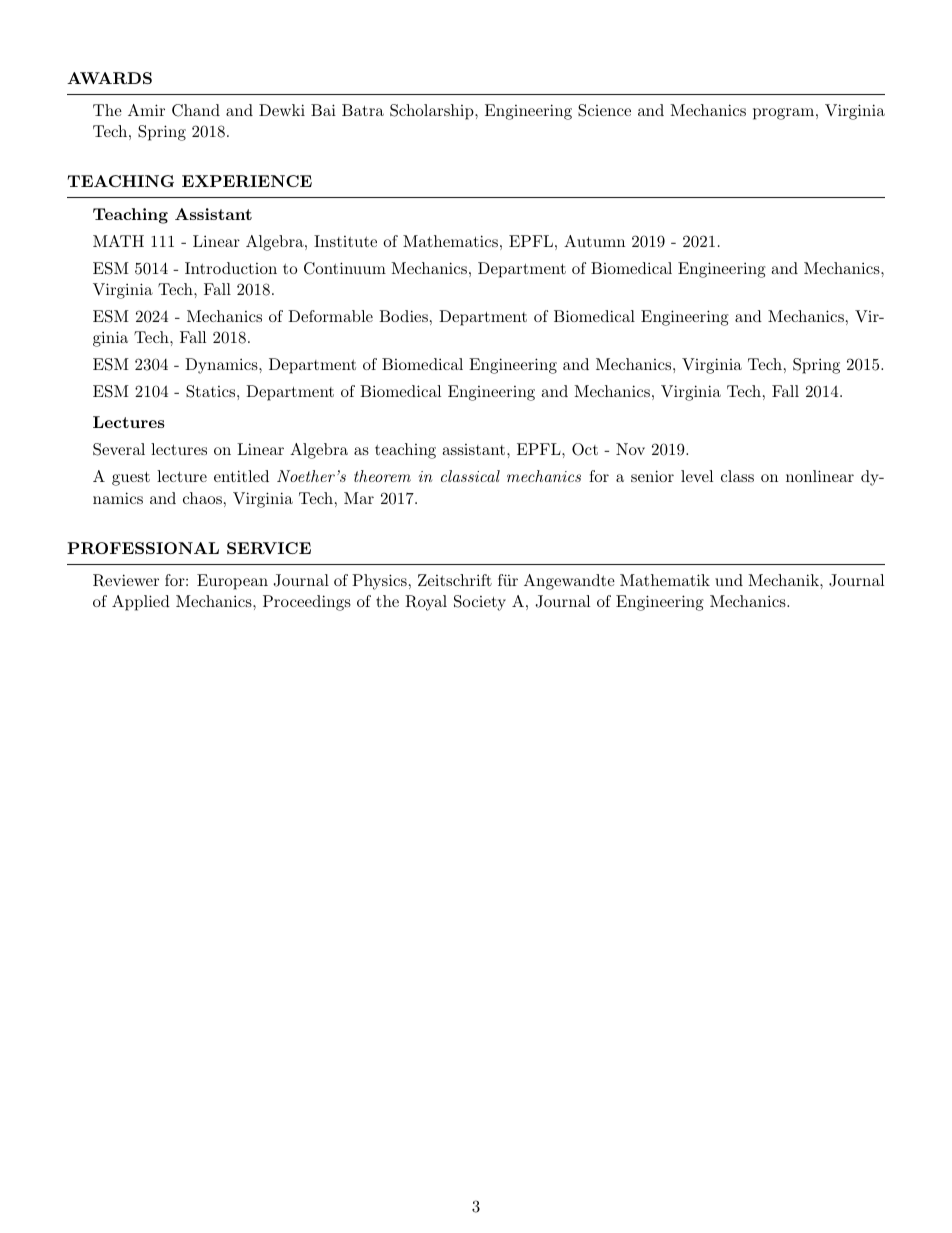 The width and height of the screenshot is (952, 1233). I want to click on Bodies, so click(403, 316).
